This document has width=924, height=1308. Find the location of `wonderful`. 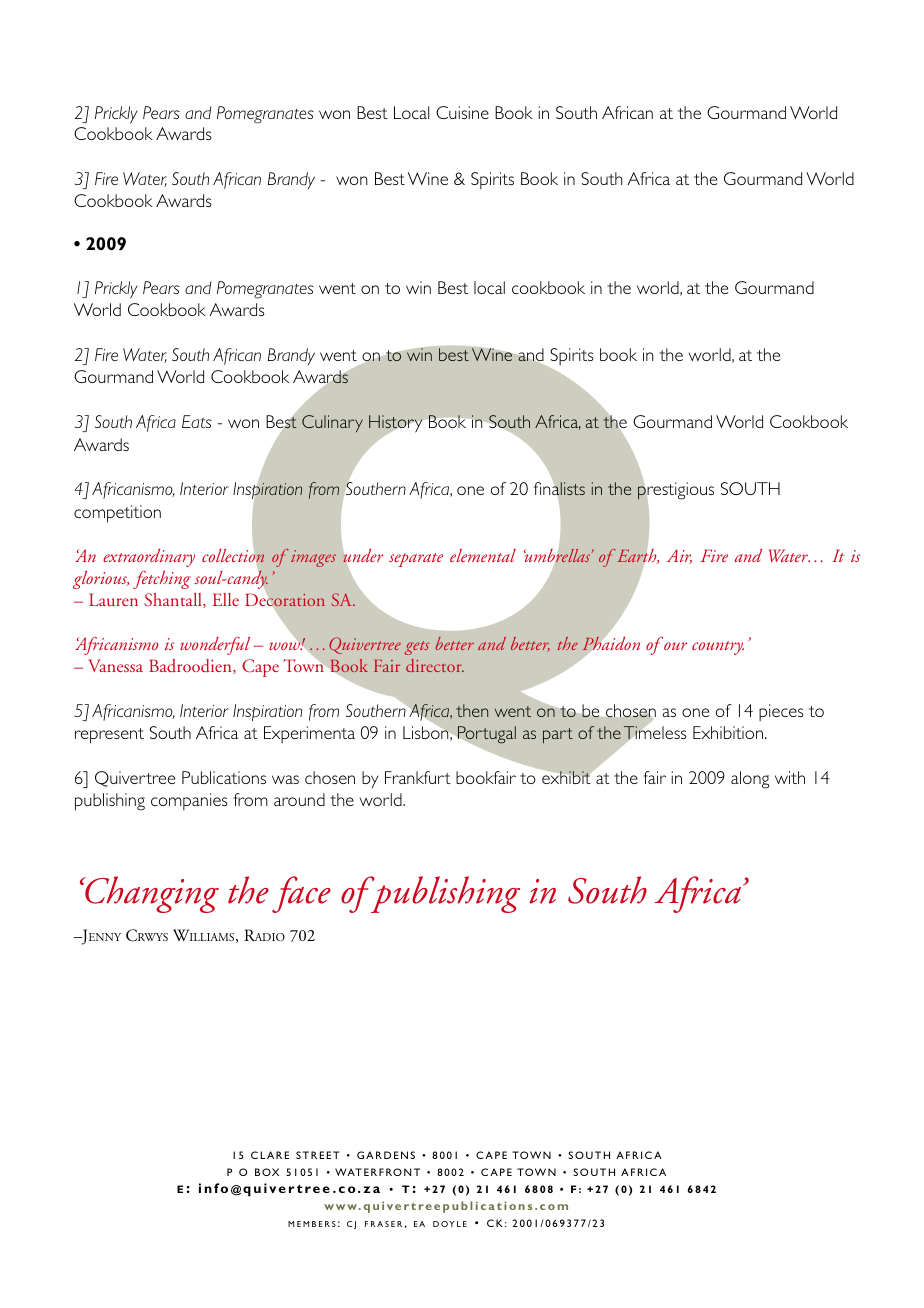

wonderful is located at coordinates (215, 646).
